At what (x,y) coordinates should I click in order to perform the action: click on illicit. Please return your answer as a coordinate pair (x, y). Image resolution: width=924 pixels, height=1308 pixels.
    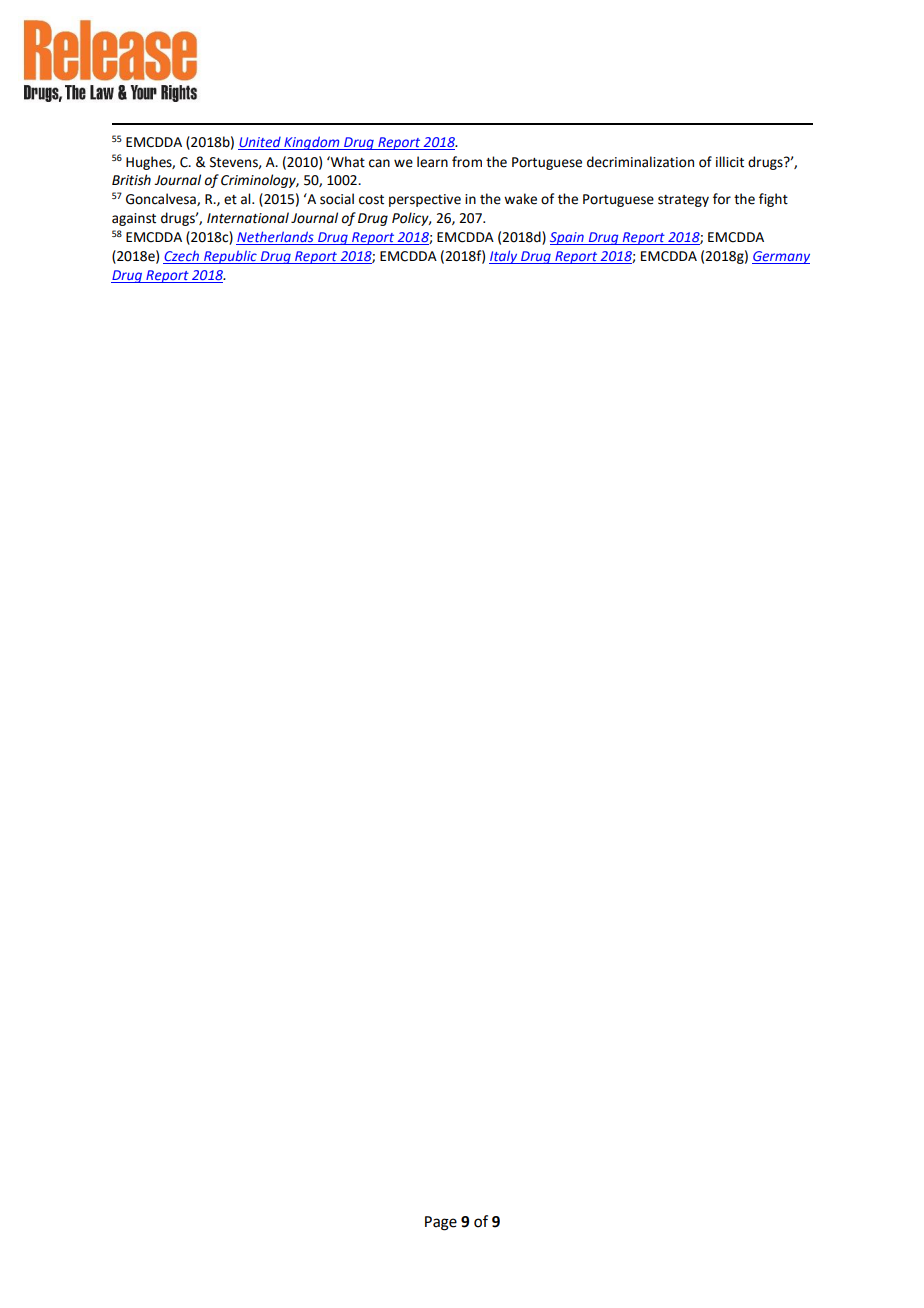
    Looking at the image, I should click on (730, 162).
